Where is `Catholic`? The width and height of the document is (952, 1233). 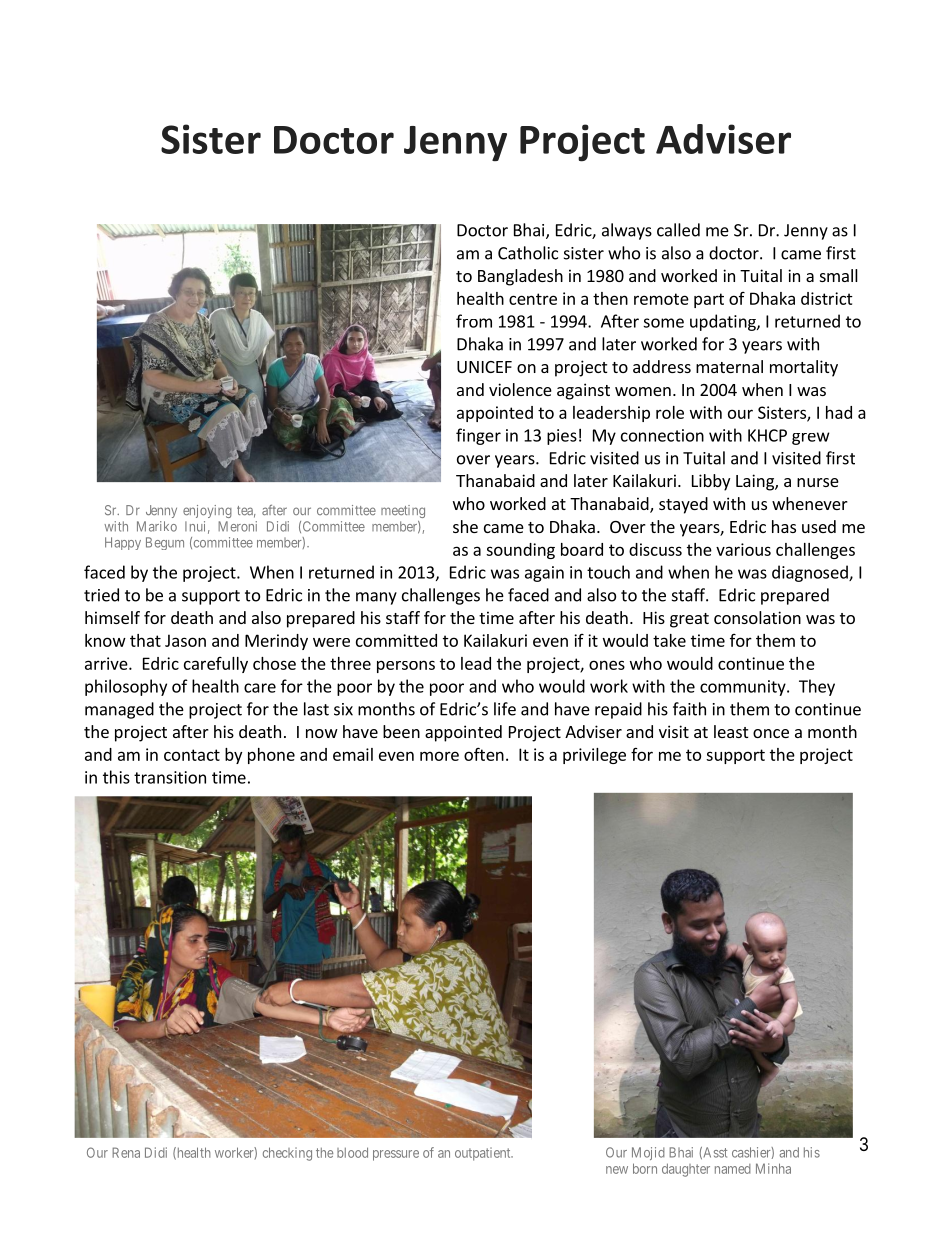 Catholic is located at coordinates (528, 253).
